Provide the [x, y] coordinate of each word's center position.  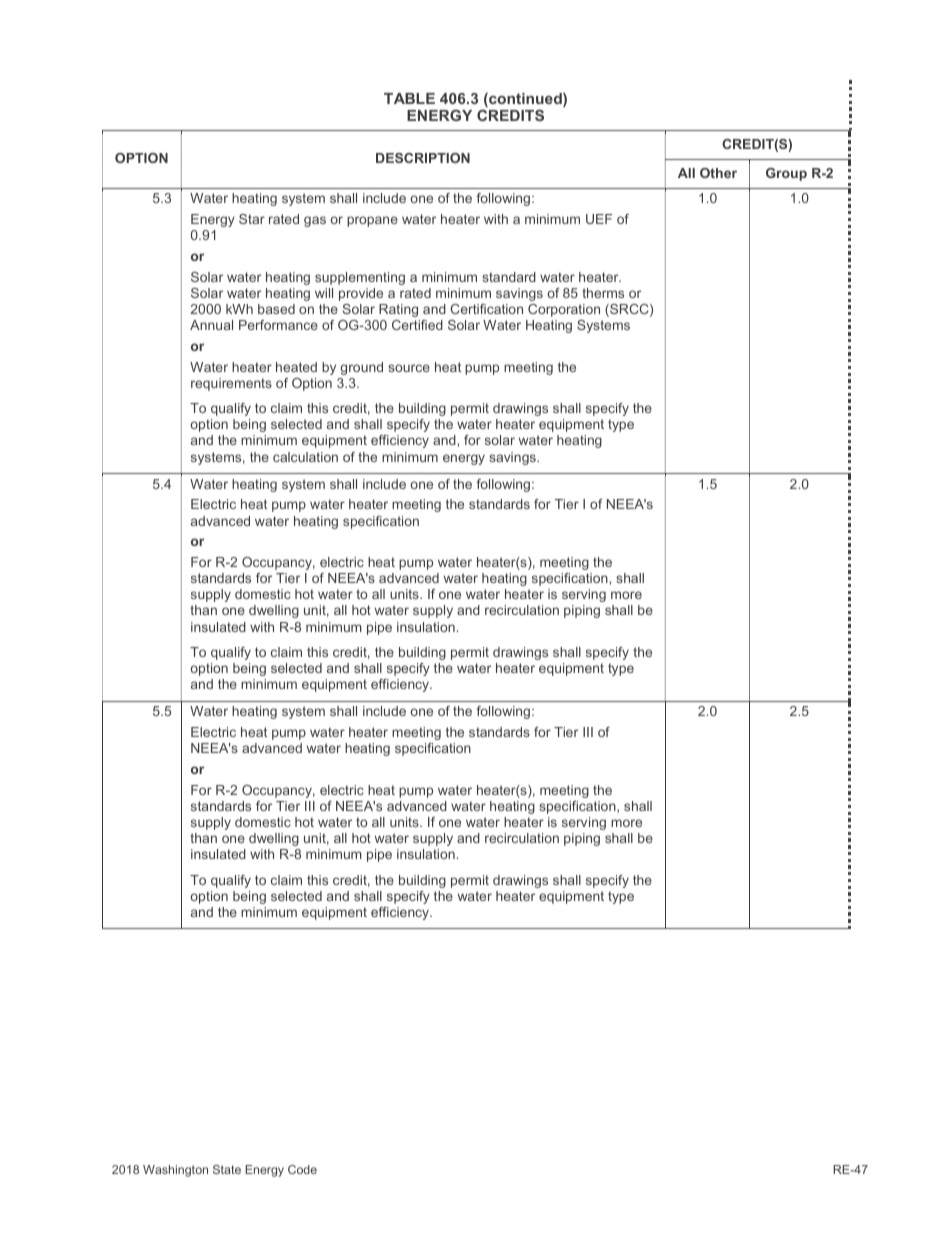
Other [718, 173]
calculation [305, 457]
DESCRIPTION [423, 158]
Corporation [564, 310]
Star [252, 219]
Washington [175, 1171]
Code [302, 1169]
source [409, 368]
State [227, 1169]
